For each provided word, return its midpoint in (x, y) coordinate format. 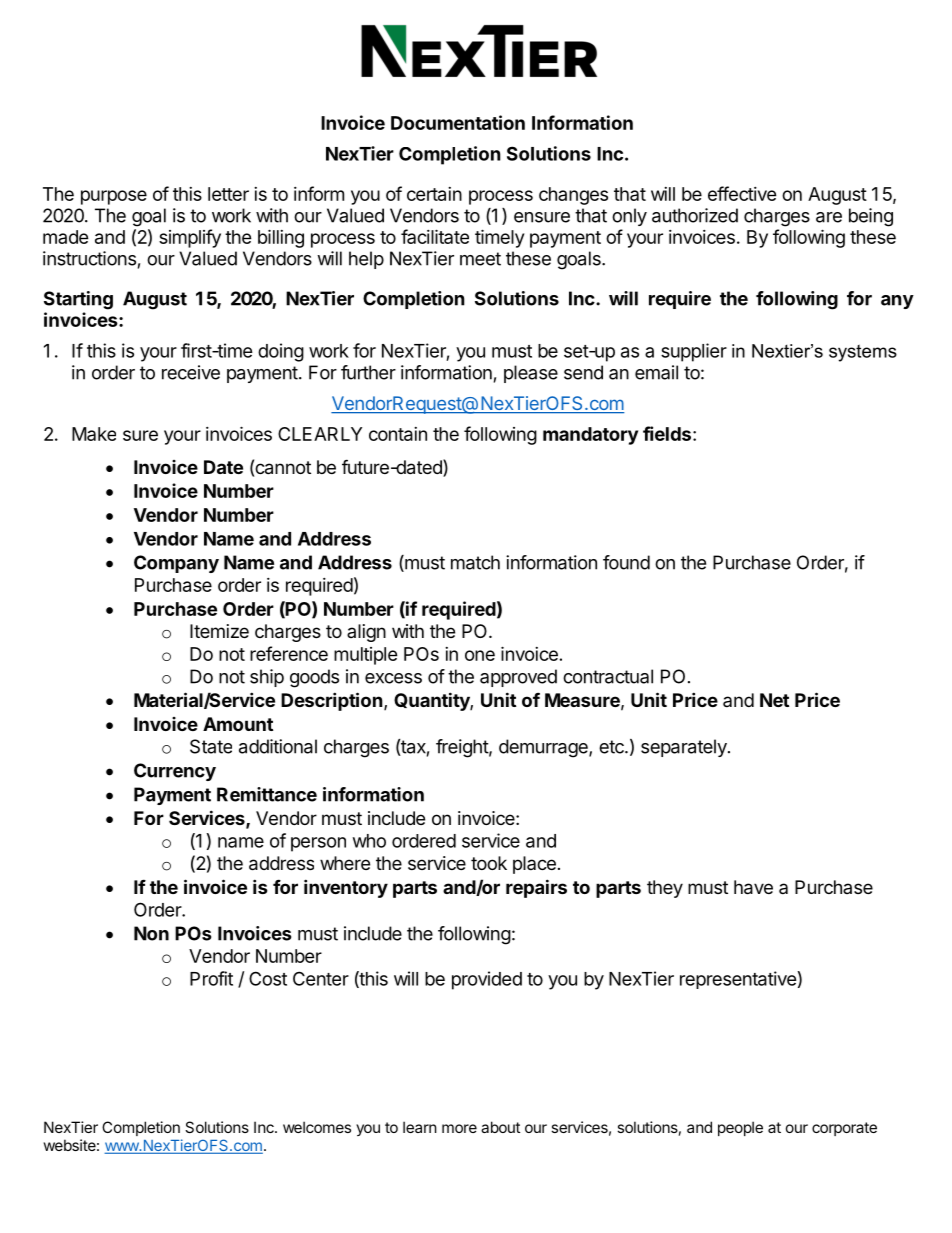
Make (94, 434)
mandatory (590, 436)
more (459, 1128)
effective (742, 193)
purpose (114, 197)
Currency (175, 772)
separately (685, 748)
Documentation (458, 122)
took (489, 863)
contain (398, 434)
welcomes (317, 1127)
